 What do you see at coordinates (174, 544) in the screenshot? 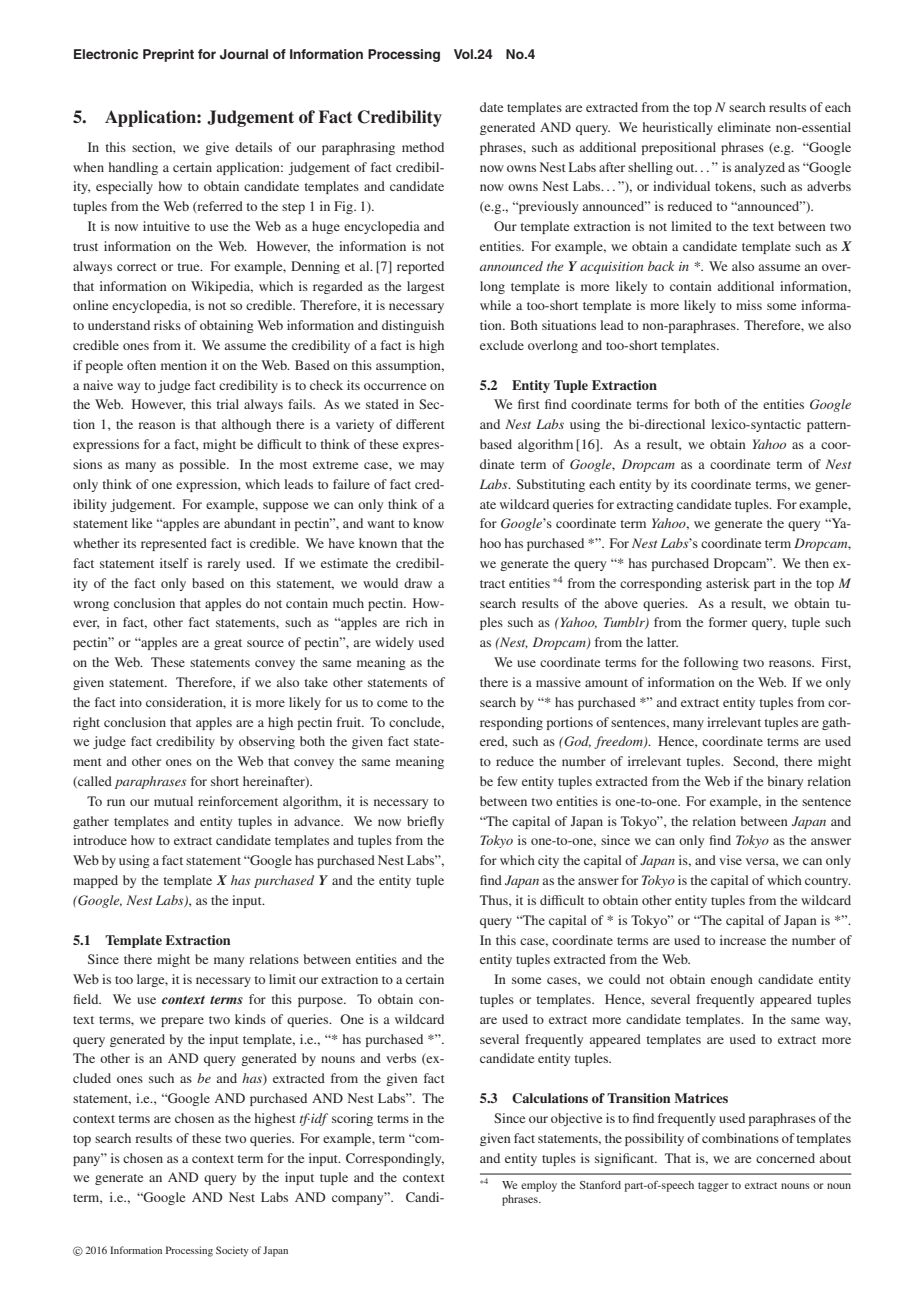
I see `represented` at bounding box center [174, 544].
